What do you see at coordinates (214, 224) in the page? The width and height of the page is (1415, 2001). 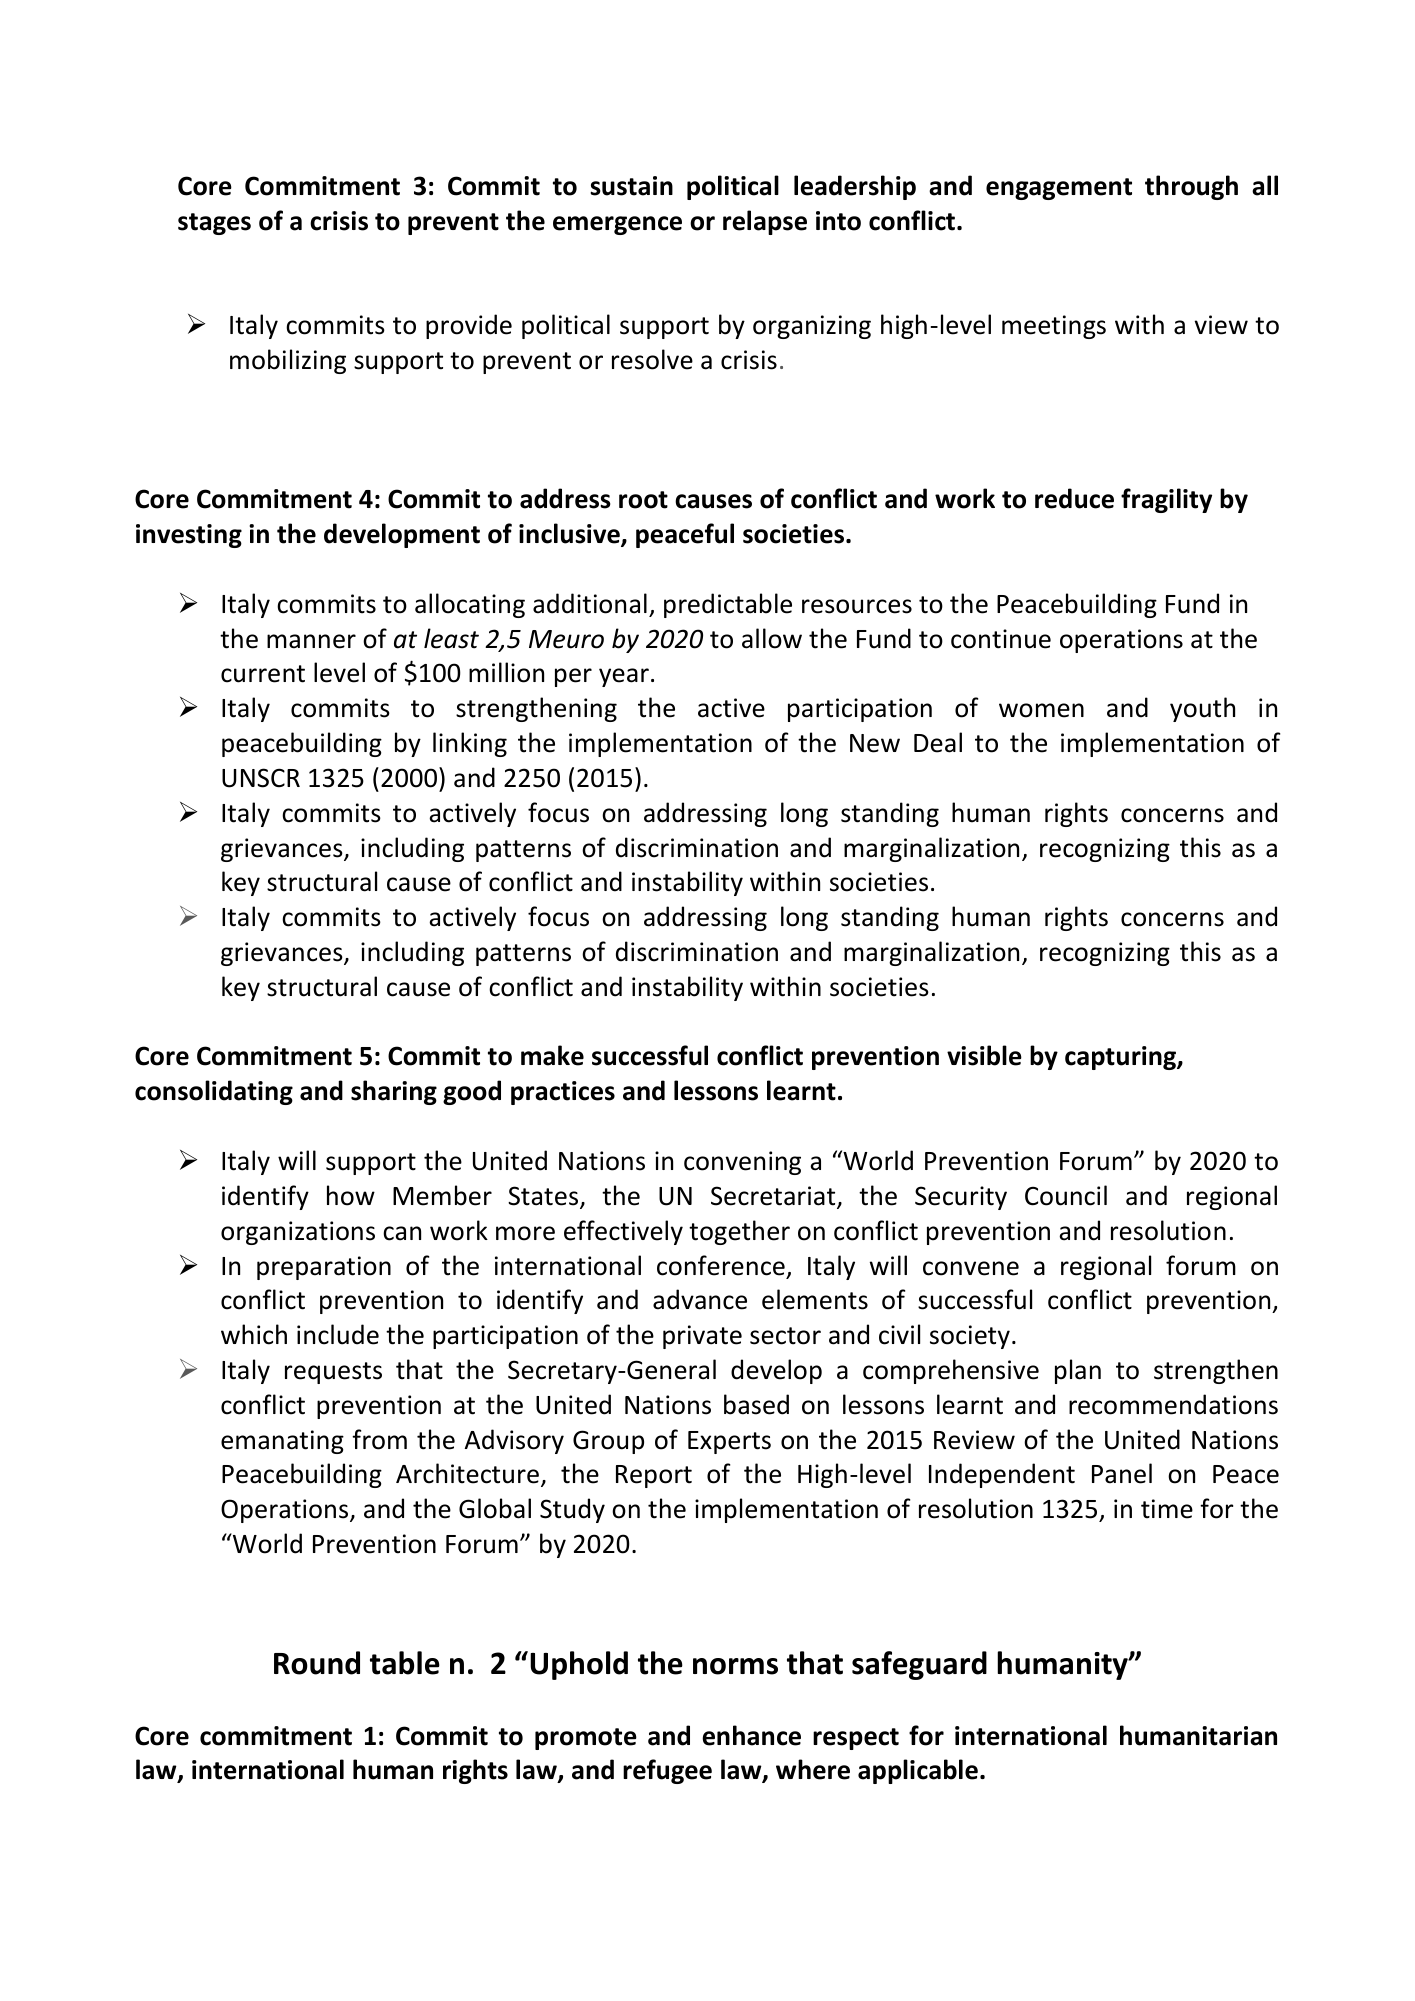 I see `stages` at bounding box center [214, 224].
